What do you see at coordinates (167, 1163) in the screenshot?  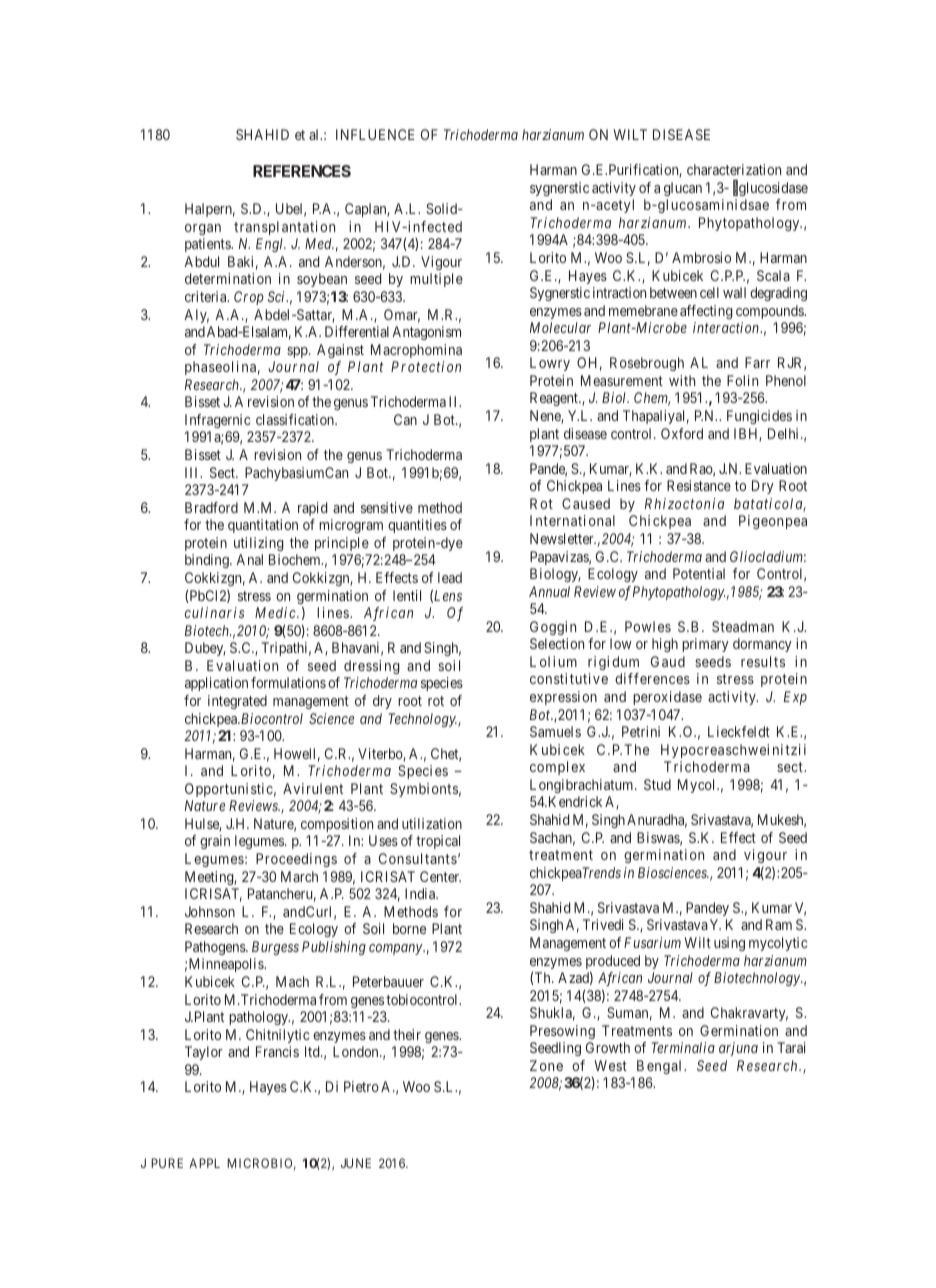 I see `PURE` at bounding box center [167, 1163].
